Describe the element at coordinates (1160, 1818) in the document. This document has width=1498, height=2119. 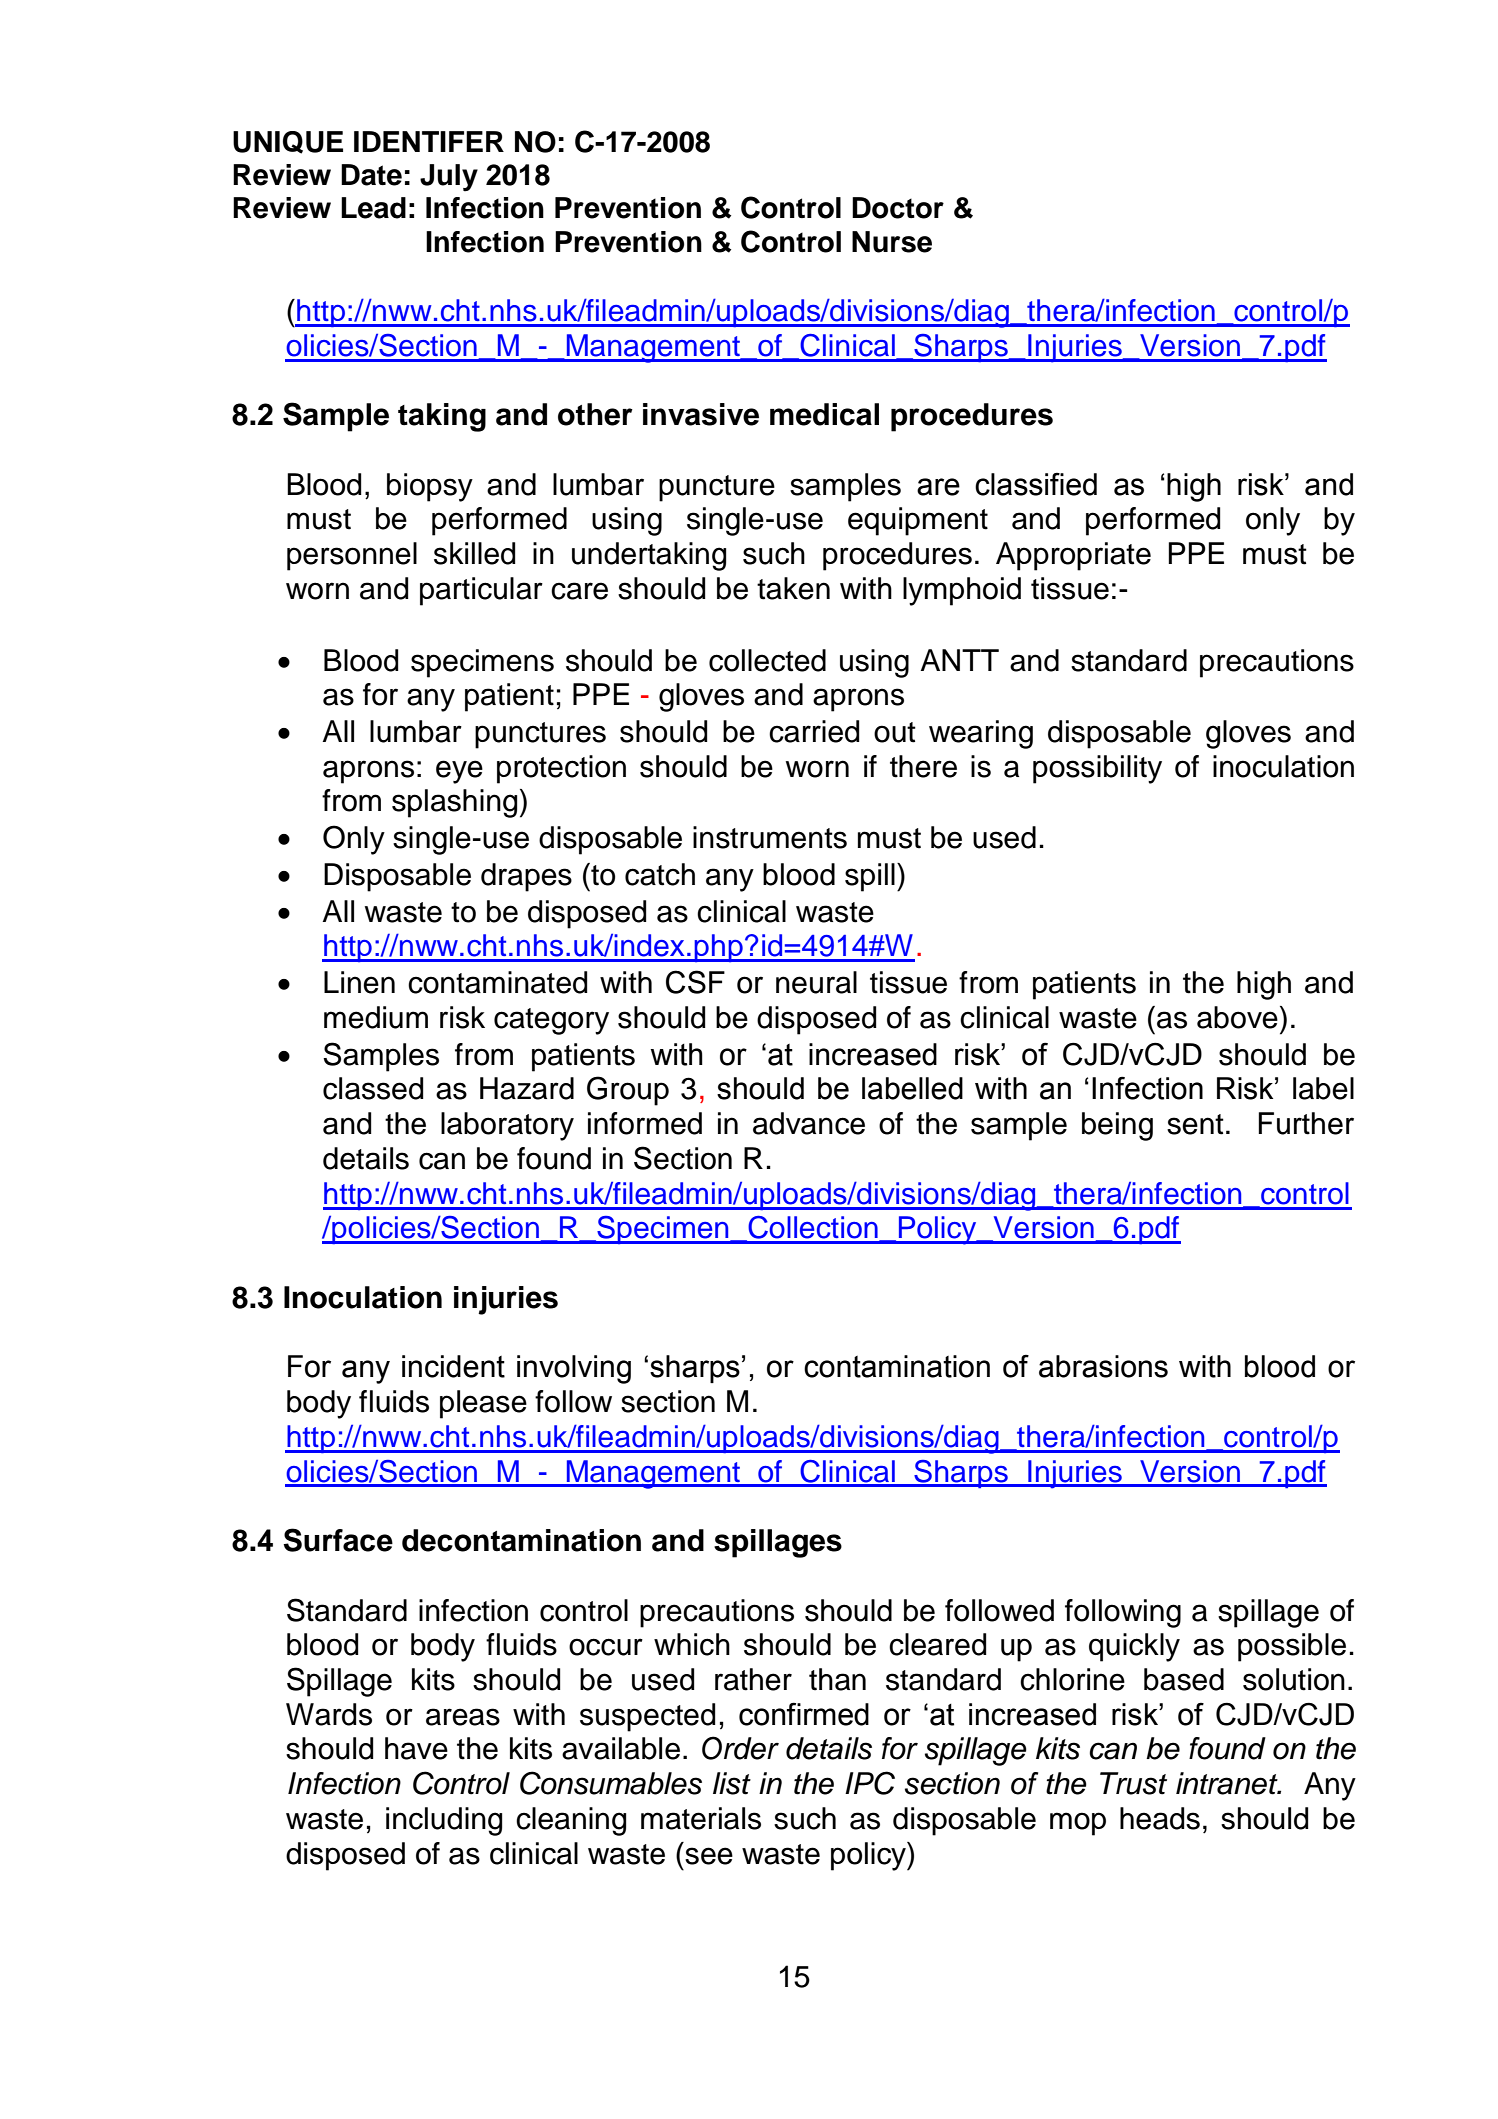
I see `heads` at that location.
